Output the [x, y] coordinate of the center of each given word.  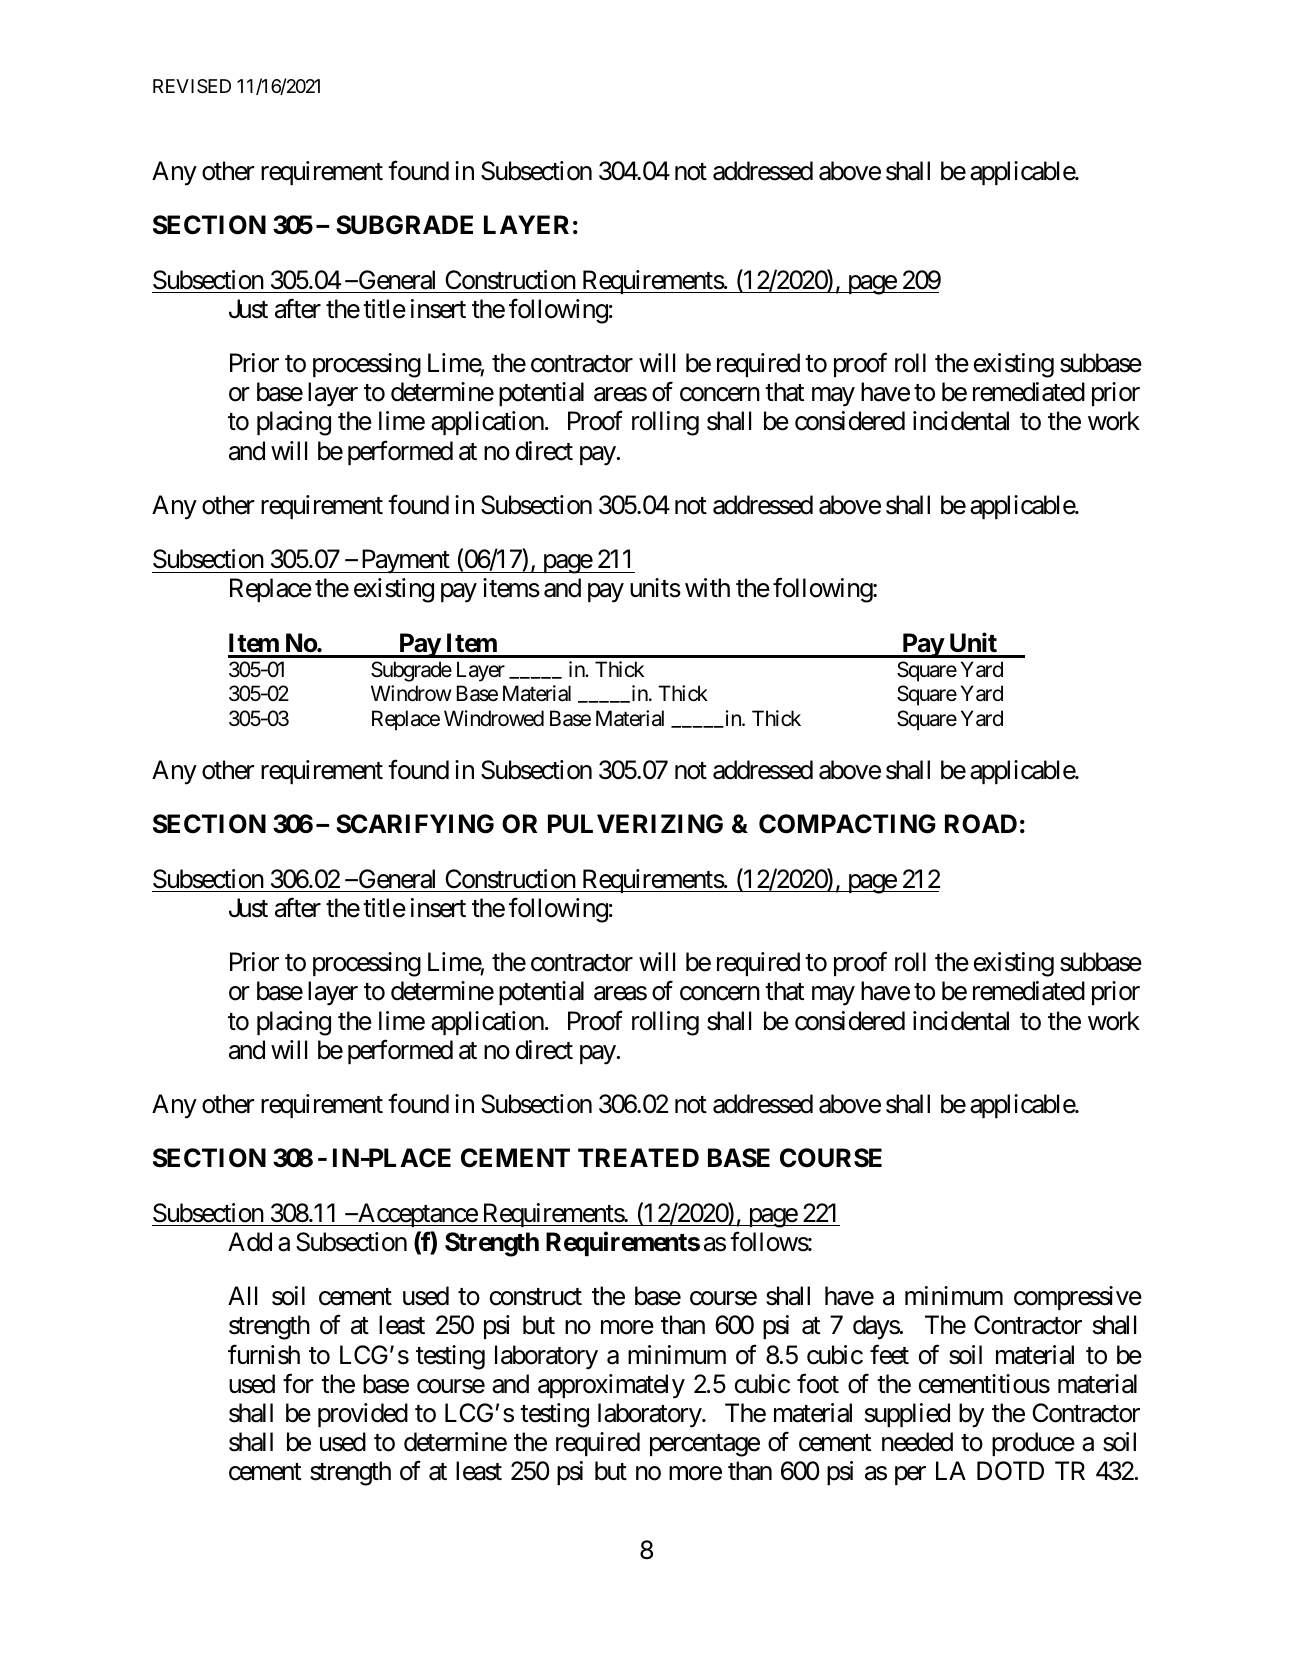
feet [889, 1354]
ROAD [981, 824]
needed [917, 1442]
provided [363, 1415]
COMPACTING [847, 824]
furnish [264, 1354]
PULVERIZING [635, 824]
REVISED [192, 86]
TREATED [638, 1157]
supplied [907, 1415]
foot [818, 1383]
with [707, 587]
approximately [611, 1386]
